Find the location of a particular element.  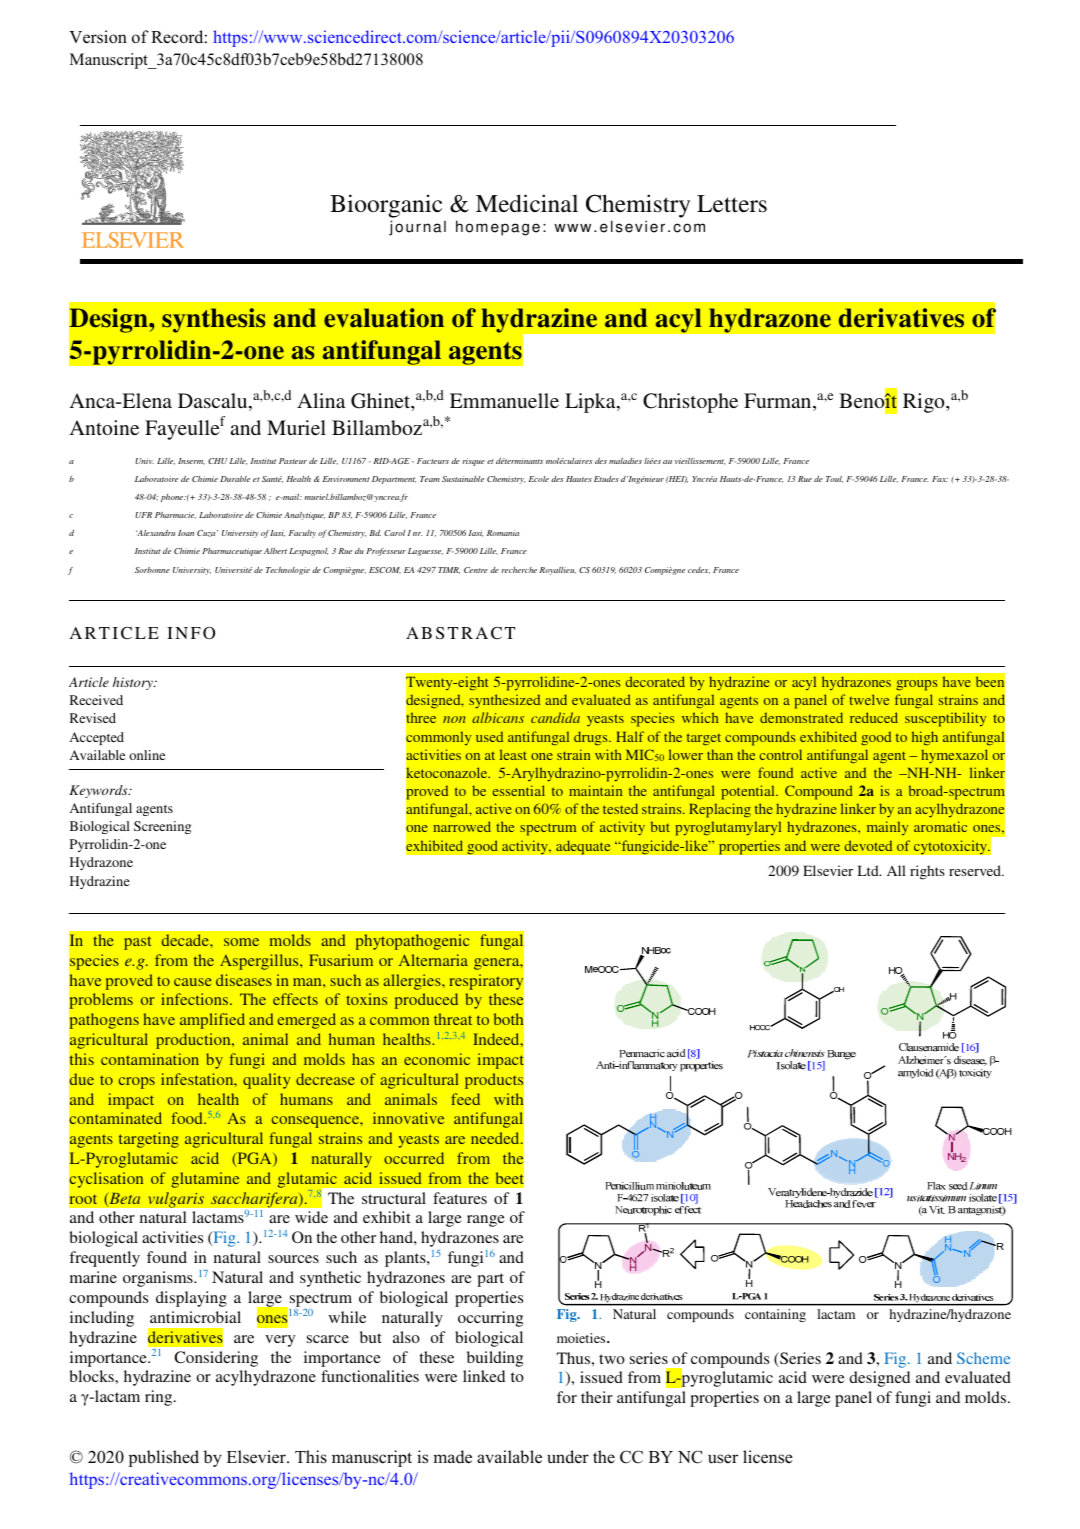

Centre is located at coordinates (476, 570).
